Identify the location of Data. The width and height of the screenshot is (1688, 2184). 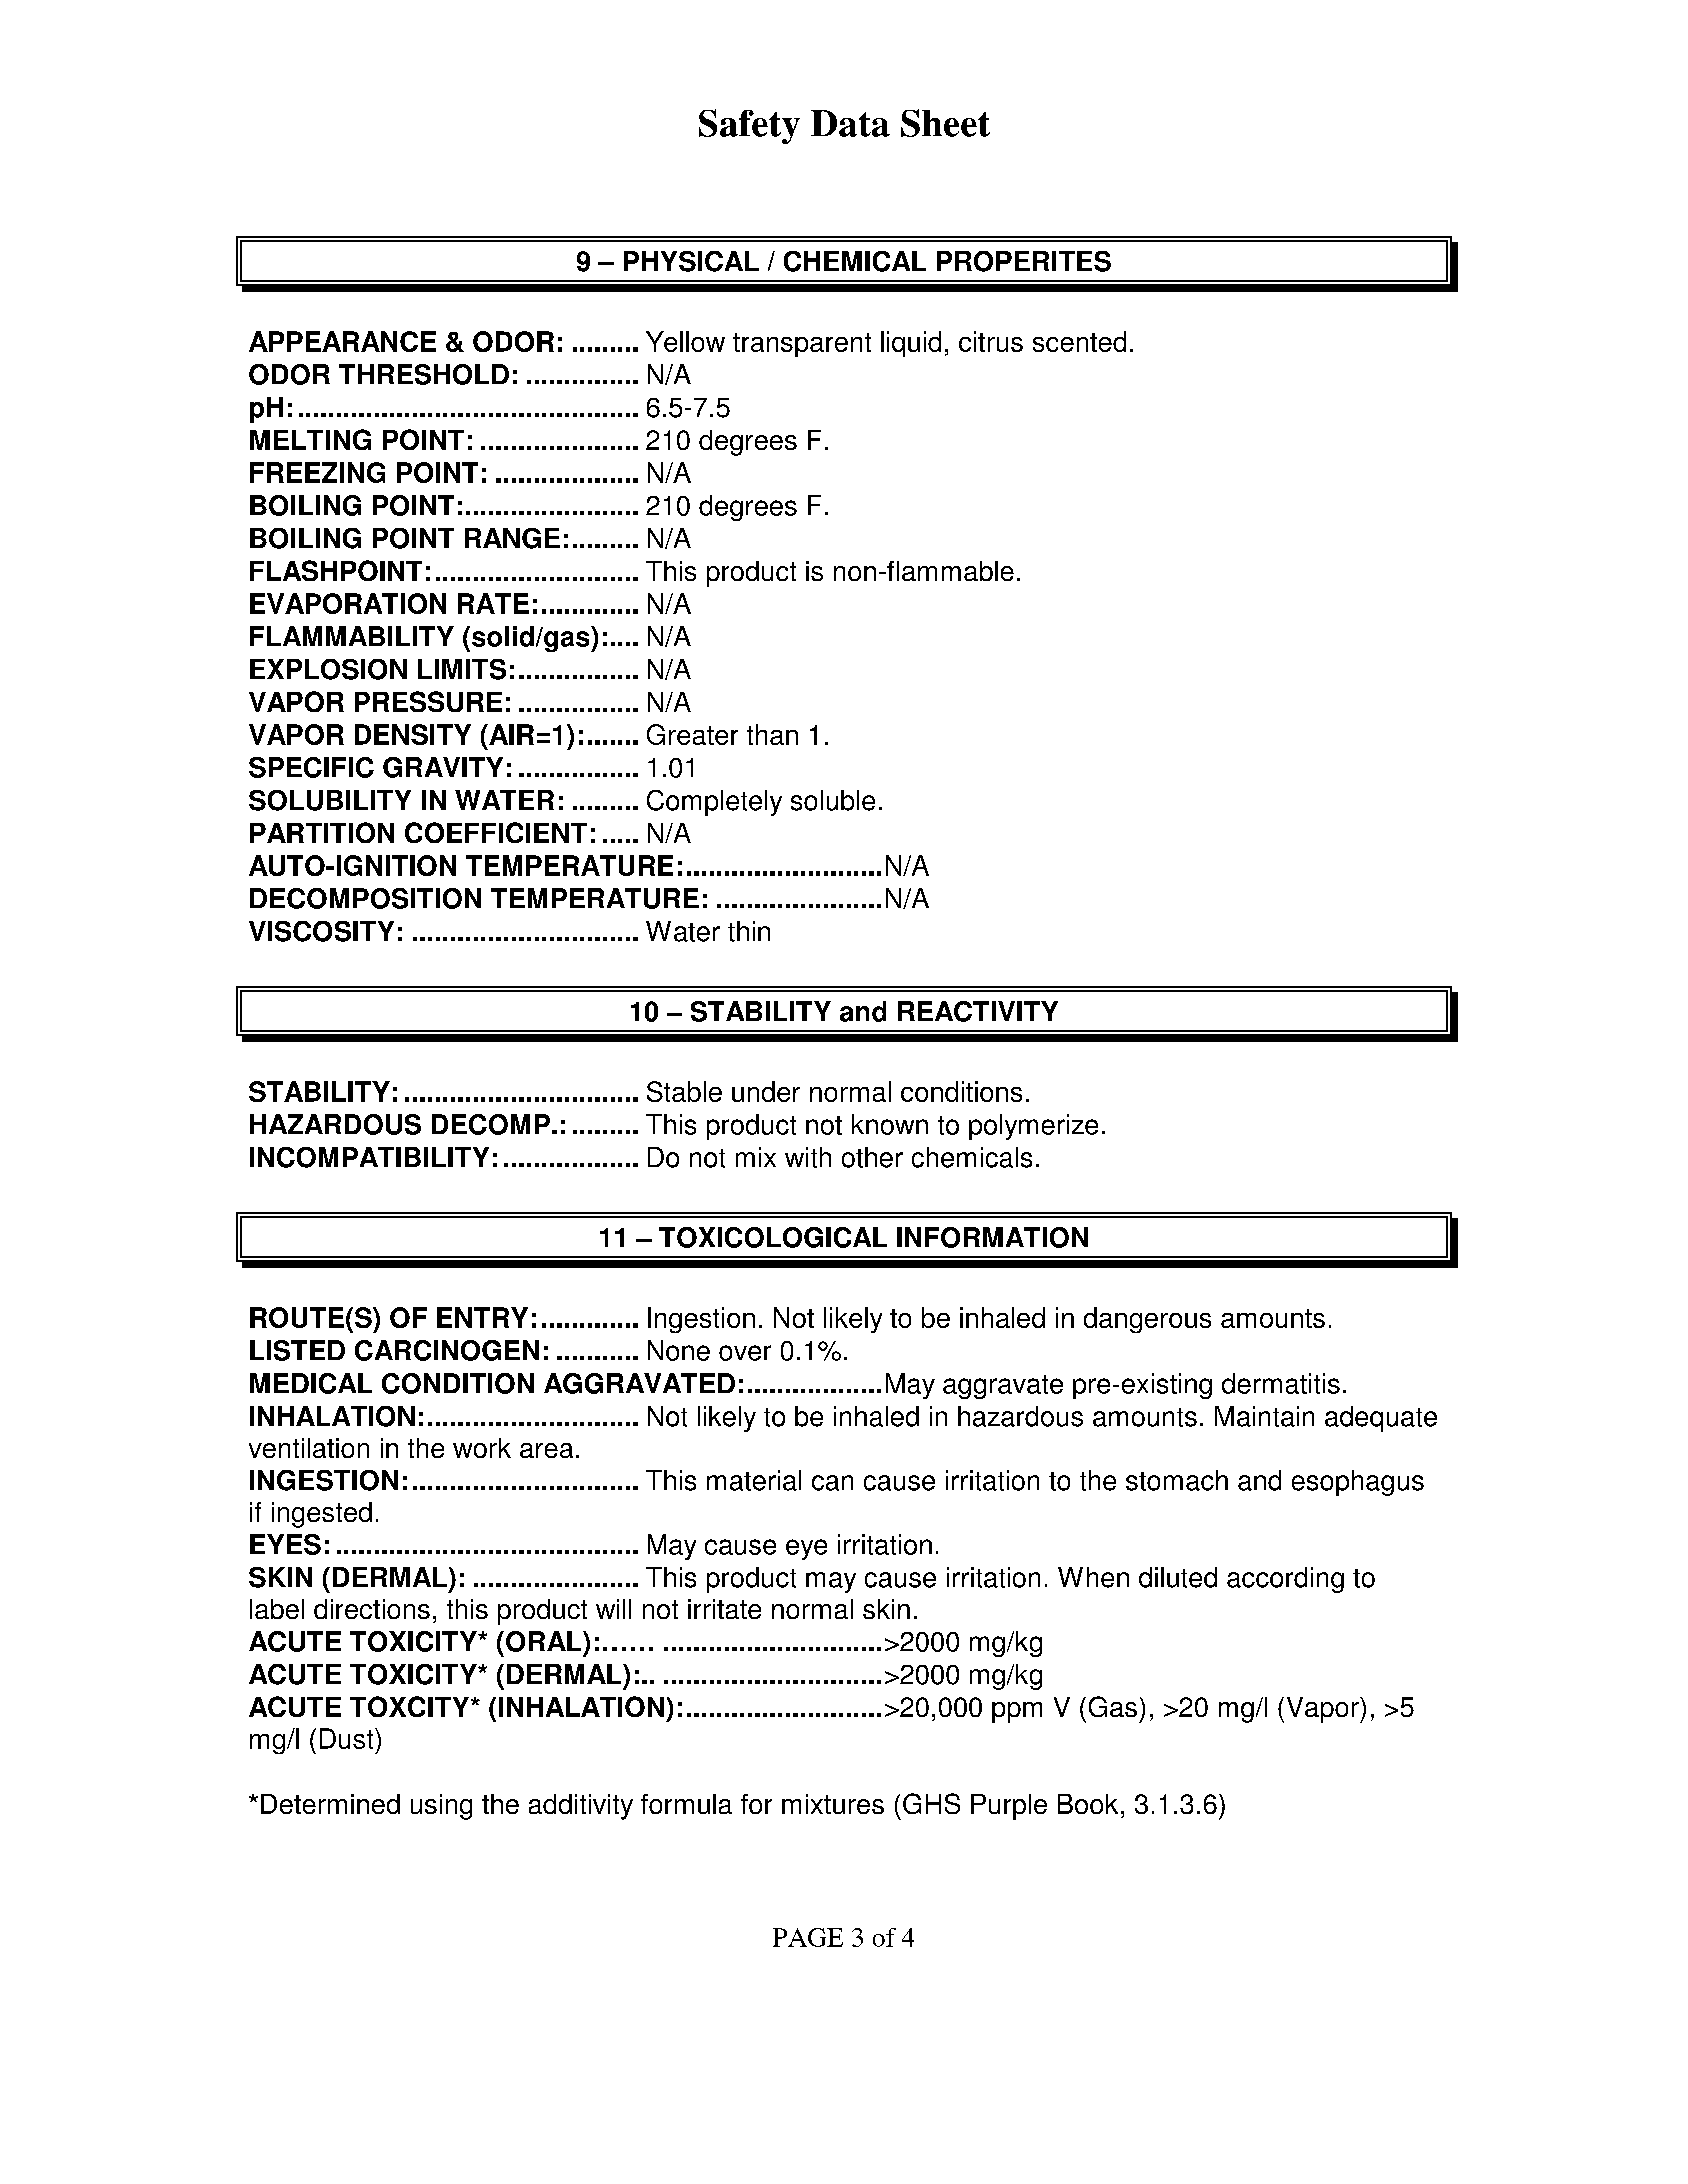
(850, 123).
